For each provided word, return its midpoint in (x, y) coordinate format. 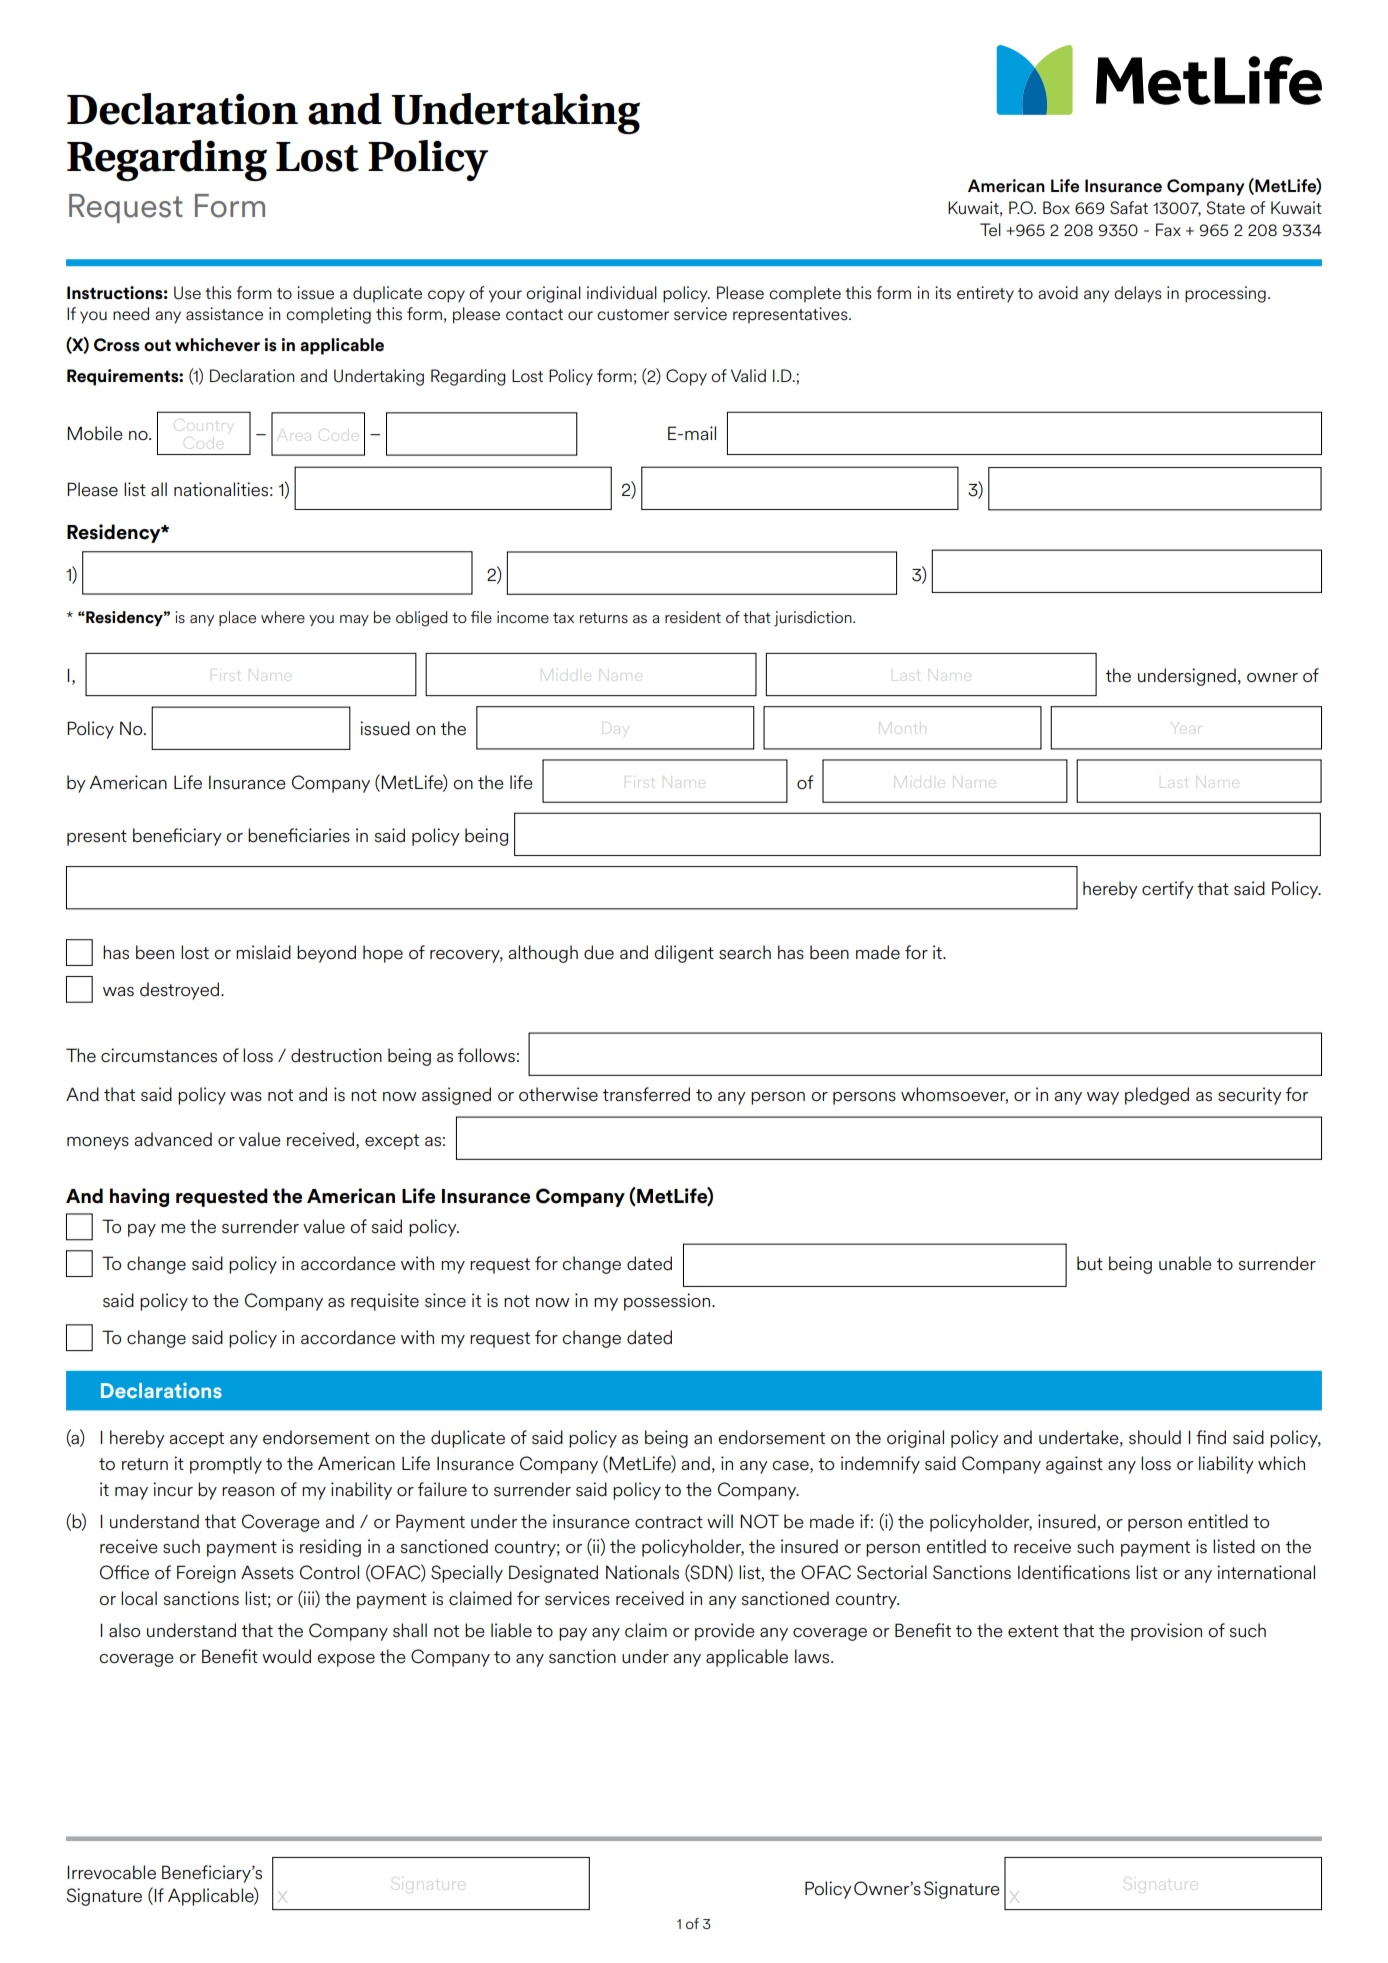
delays (1138, 294)
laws (813, 1656)
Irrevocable (111, 1872)
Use (187, 293)
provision (1166, 1632)
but (1090, 1263)
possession (668, 1302)
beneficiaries (299, 835)
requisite (385, 1302)
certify (1168, 890)
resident (693, 617)
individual (622, 293)
